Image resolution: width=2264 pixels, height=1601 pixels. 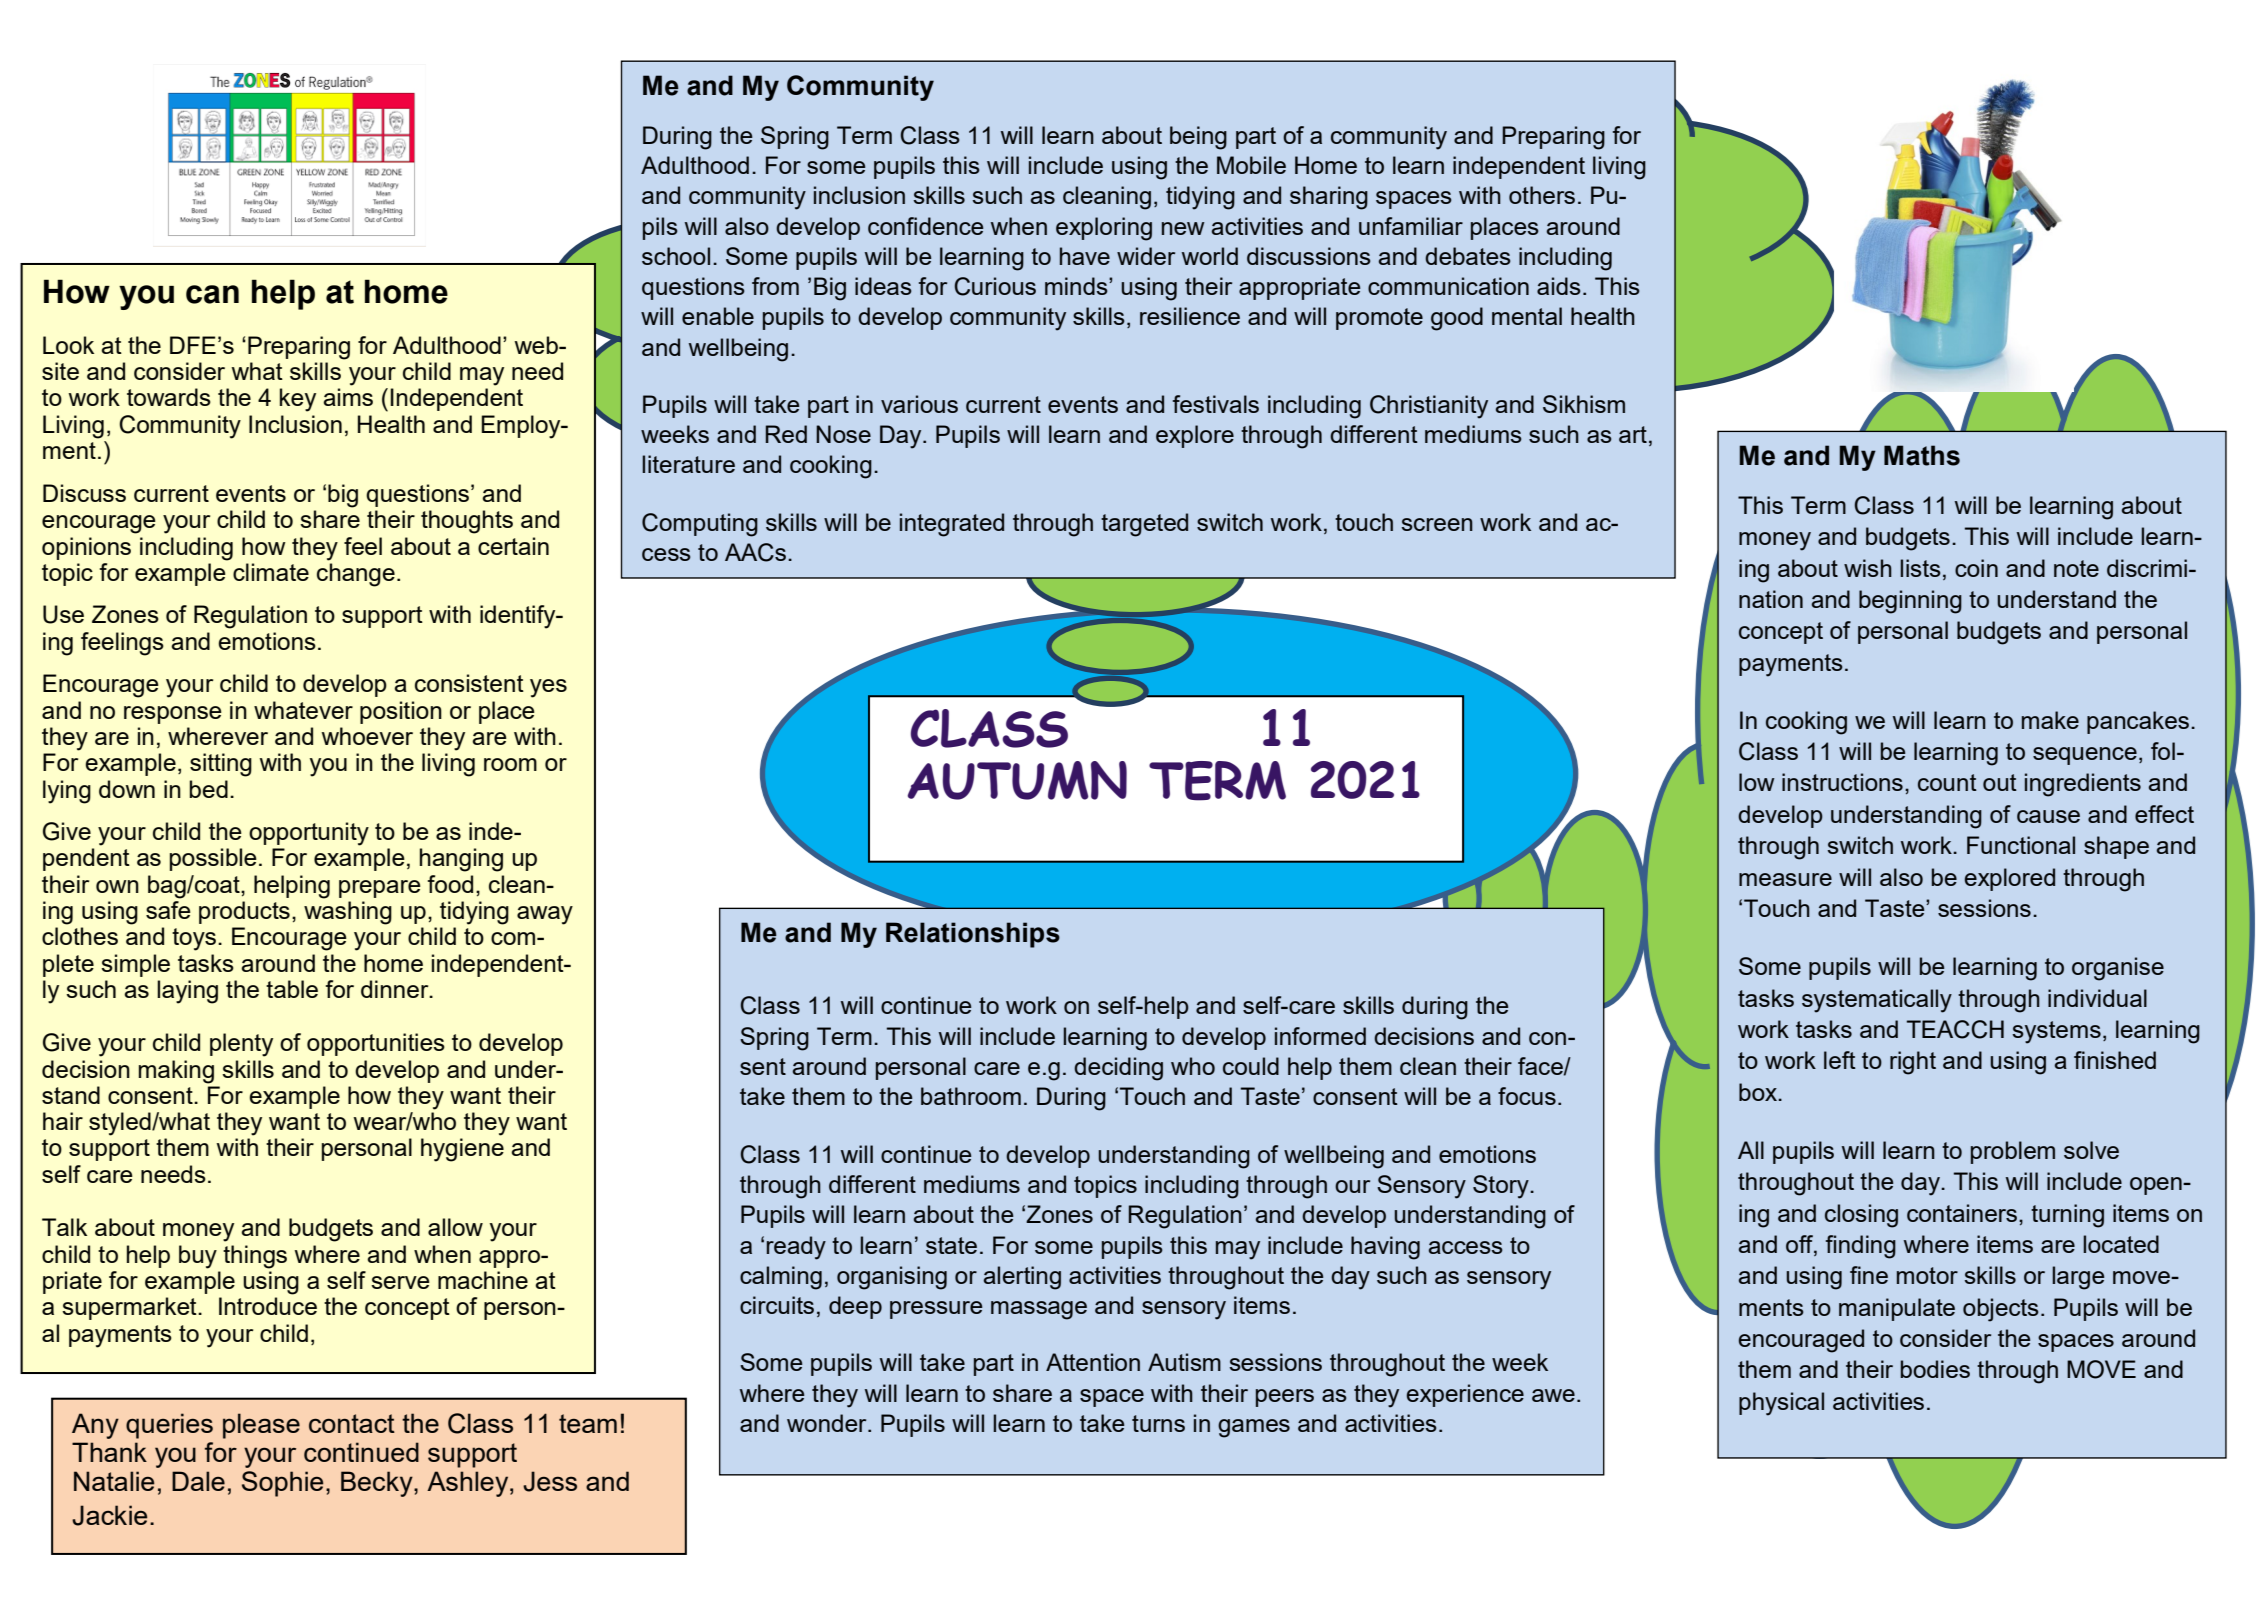 What do you see at coordinates (1104, 229) in the document?
I see `exploring` at bounding box center [1104, 229].
